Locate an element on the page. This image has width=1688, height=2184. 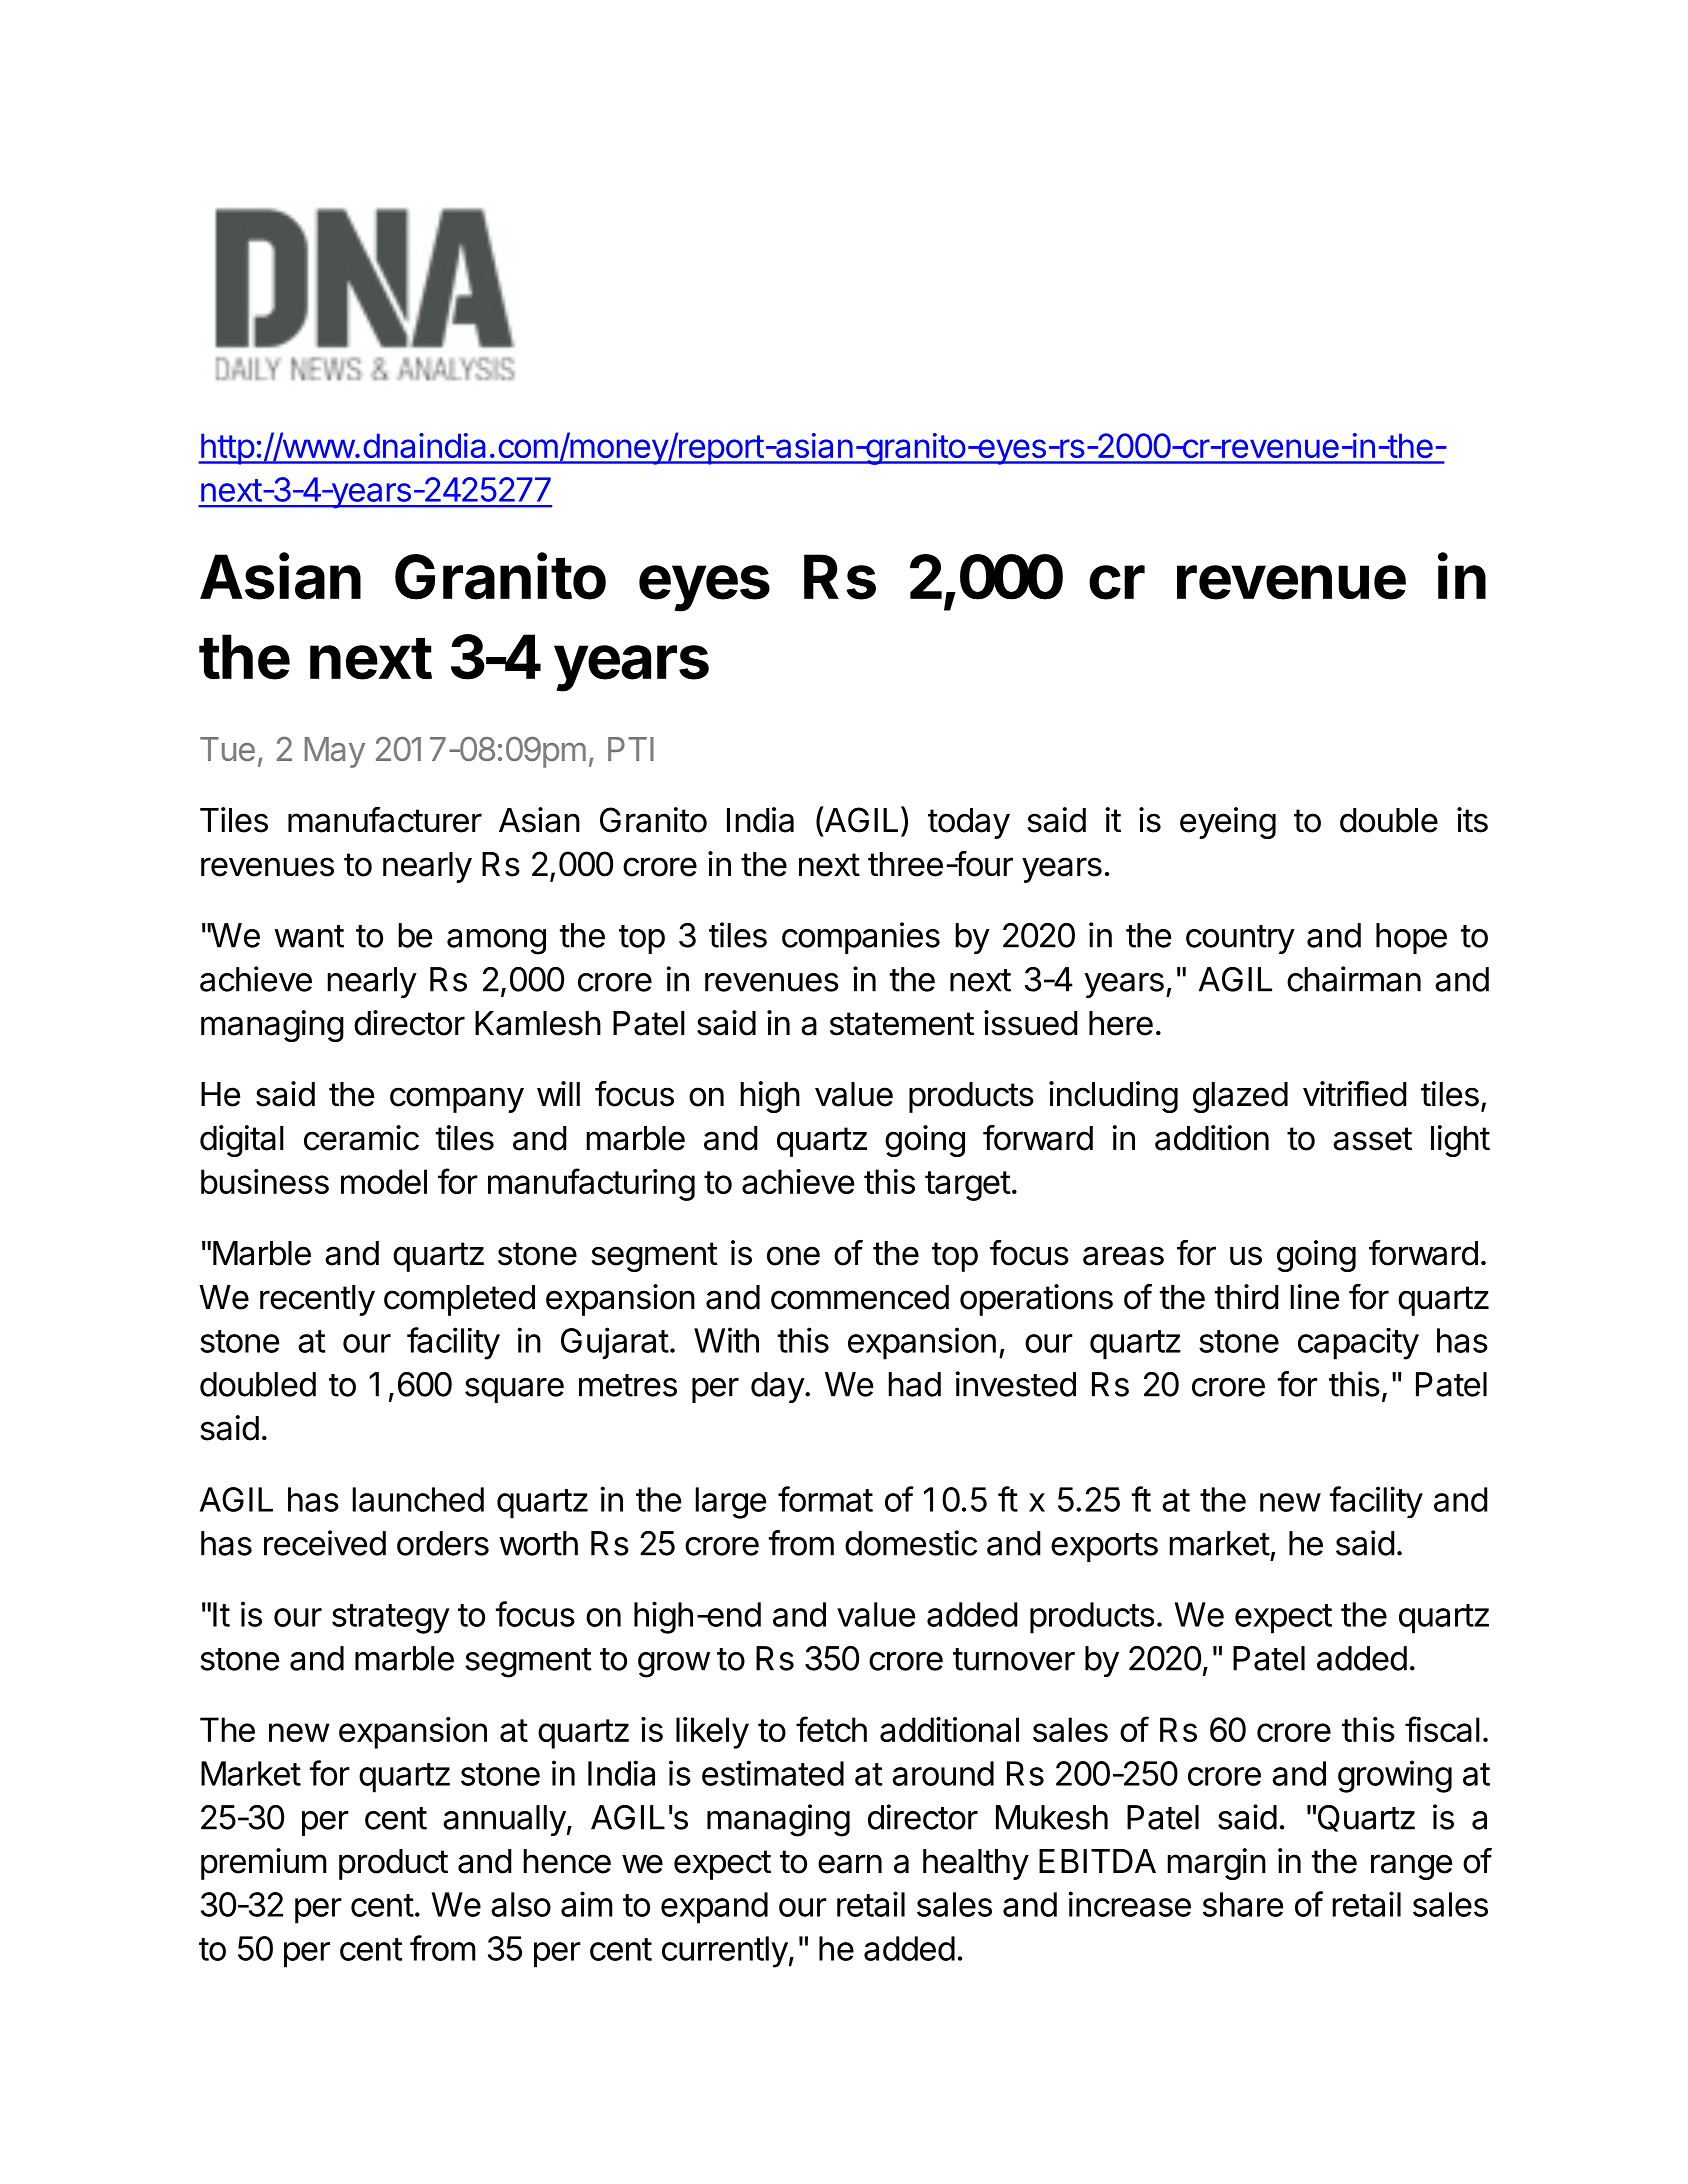
company is located at coordinates (457, 1100).
